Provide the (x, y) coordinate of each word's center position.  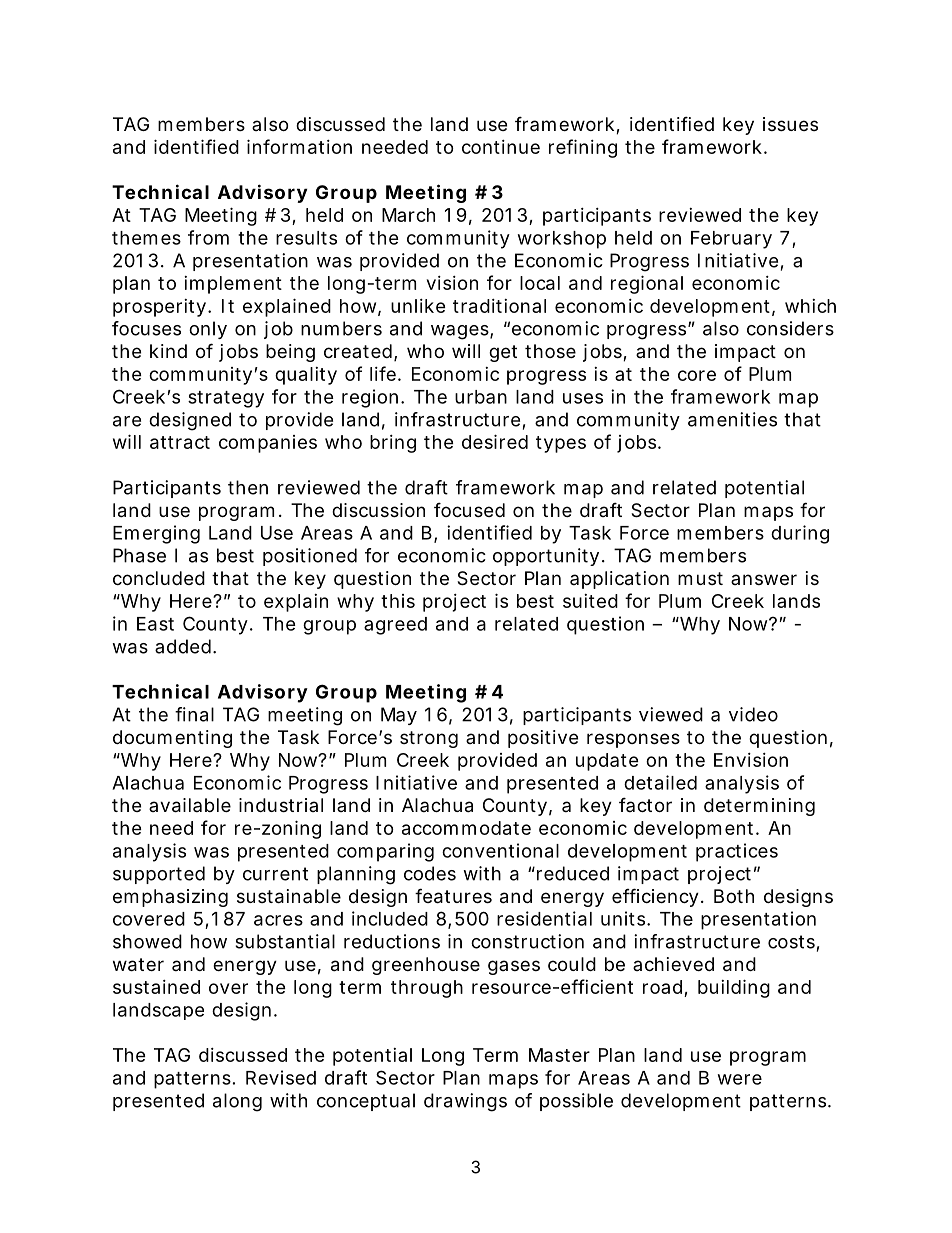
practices (737, 852)
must (700, 578)
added (183, 646)
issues (790, 124)
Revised (281, 1077)
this (398, 601)
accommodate (466, 828)
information (299, 146)
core (697, 375)
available (190, 805)
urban (481, 397)
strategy (226, 399)
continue (501, 147)
